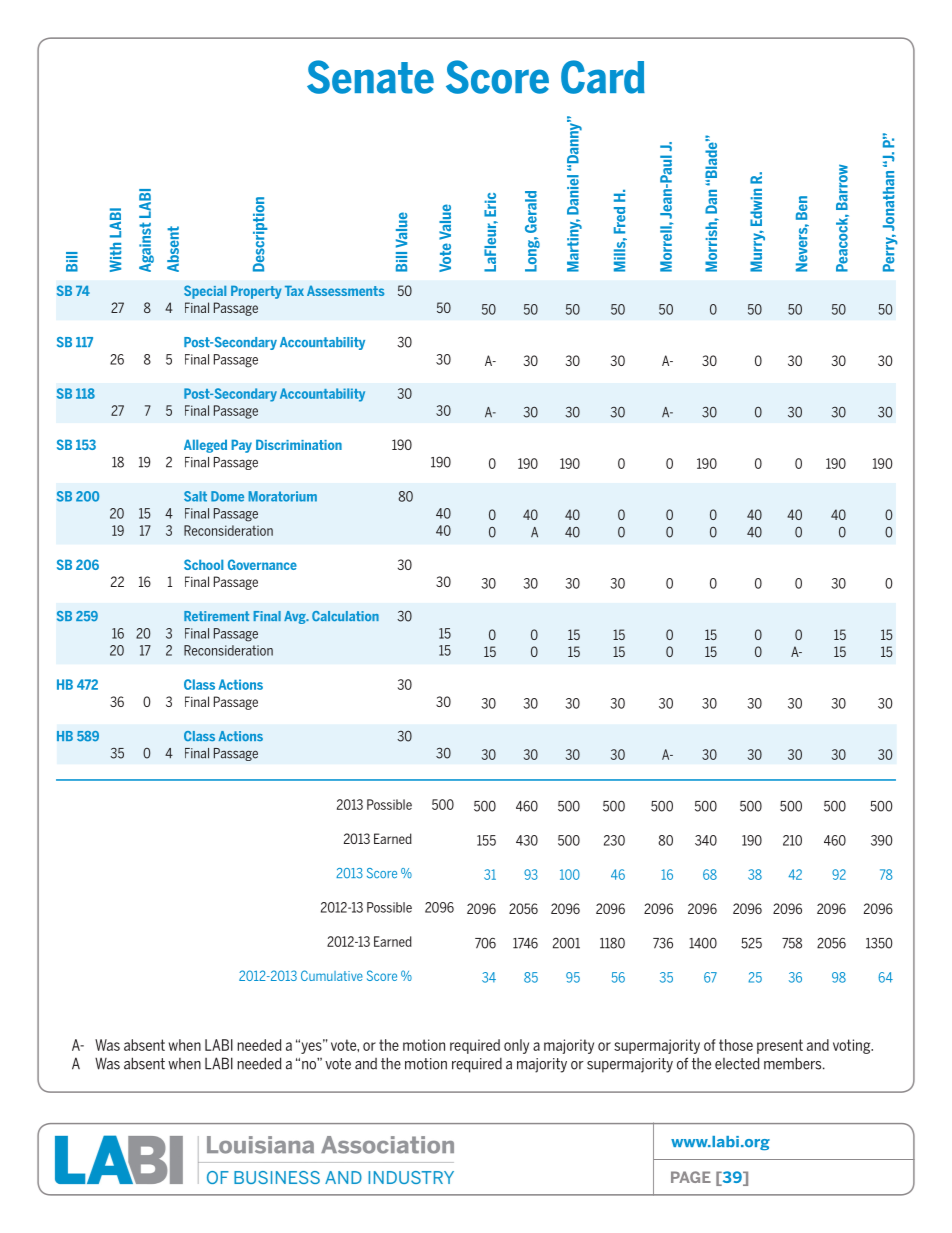 The width and height of the image is (952, 1233). What do you see at coordinates (603, 77) in the image?
I see `Card` at bounding box center [603, 77].
